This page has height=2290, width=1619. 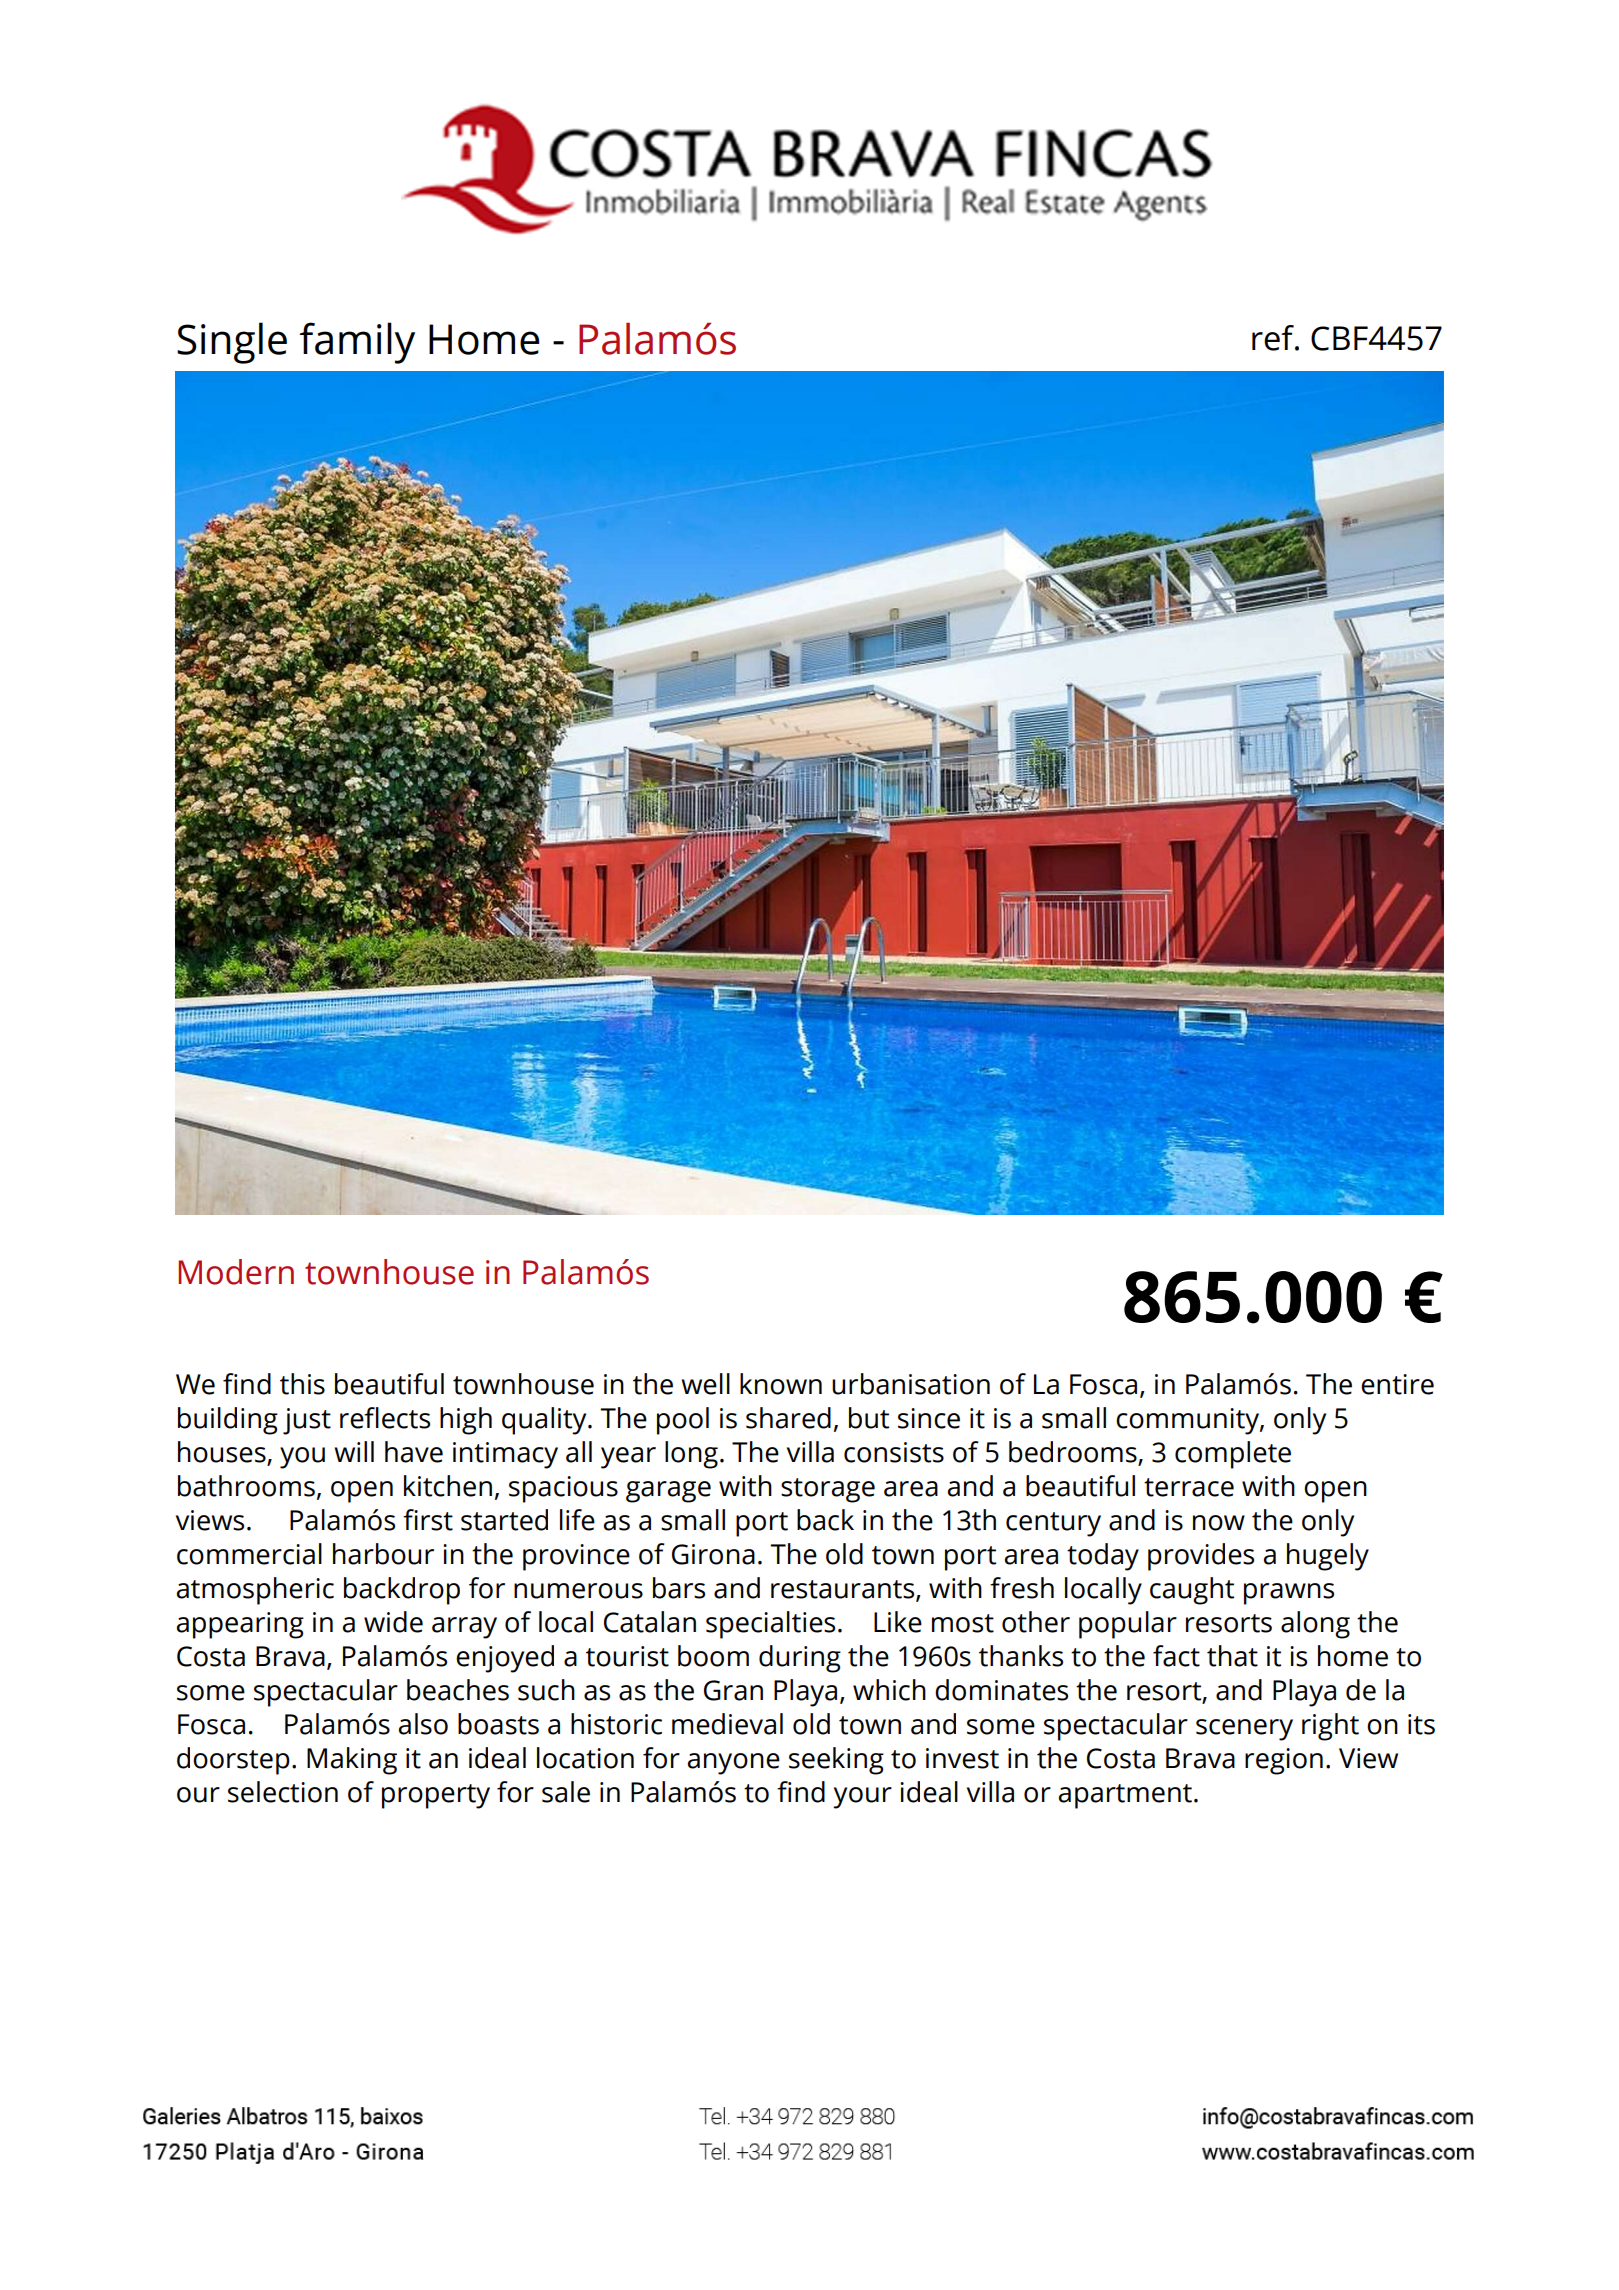 What do you see at coordinates (357, 343) in the page?
I see `family` at bounding box center [357, 343].
